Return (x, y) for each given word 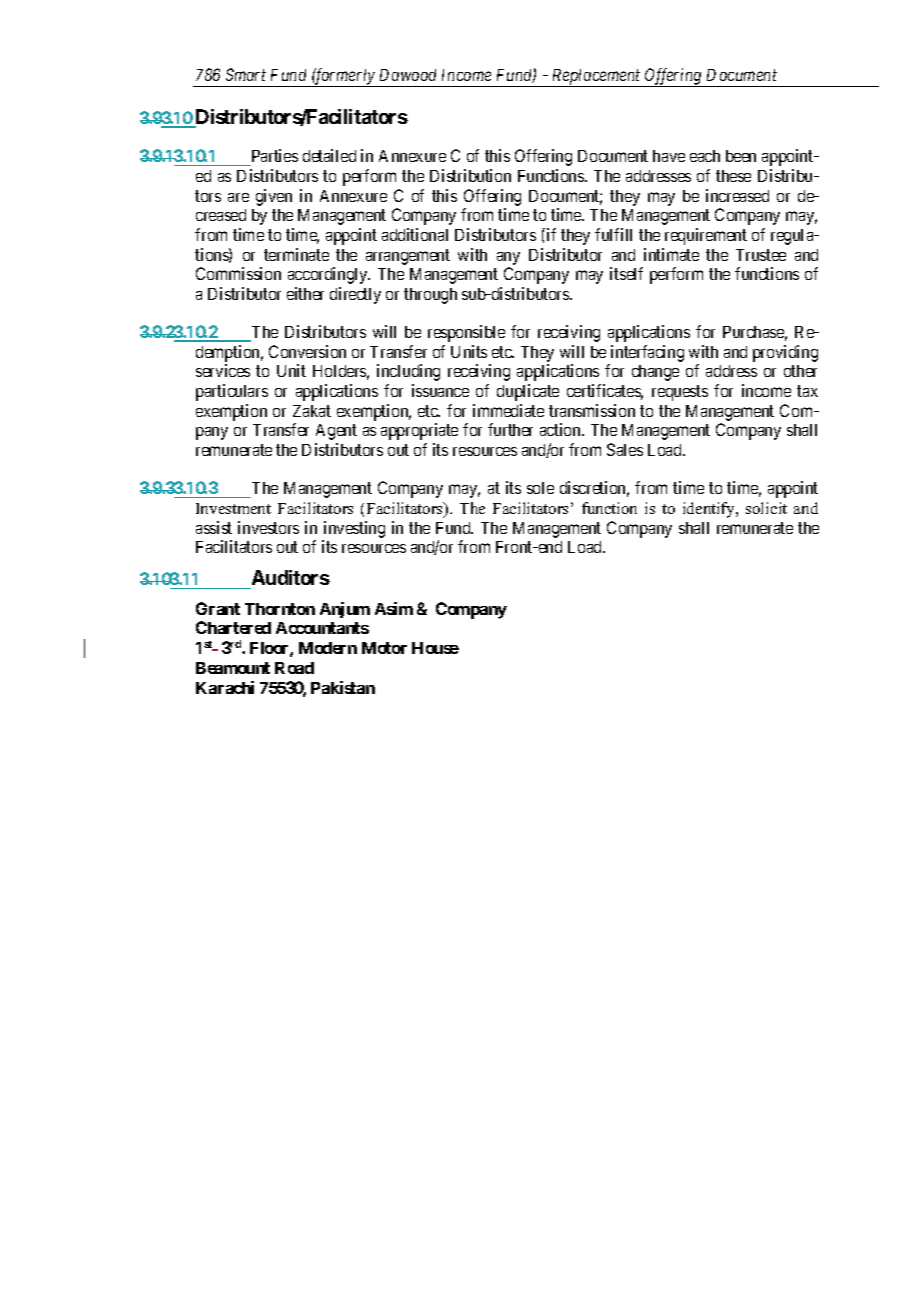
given (274, 197)
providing (785, 353)
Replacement (596, 78)
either (305, 293)
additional (415, 234)
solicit (766, 508)
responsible (466, 333)
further (510, 429)
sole (540, 488)
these (733, 176)
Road (294, 668)
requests (680, 393)
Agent (336, 432)
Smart (246, 74)
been (741, 156)
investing (354, 529)
